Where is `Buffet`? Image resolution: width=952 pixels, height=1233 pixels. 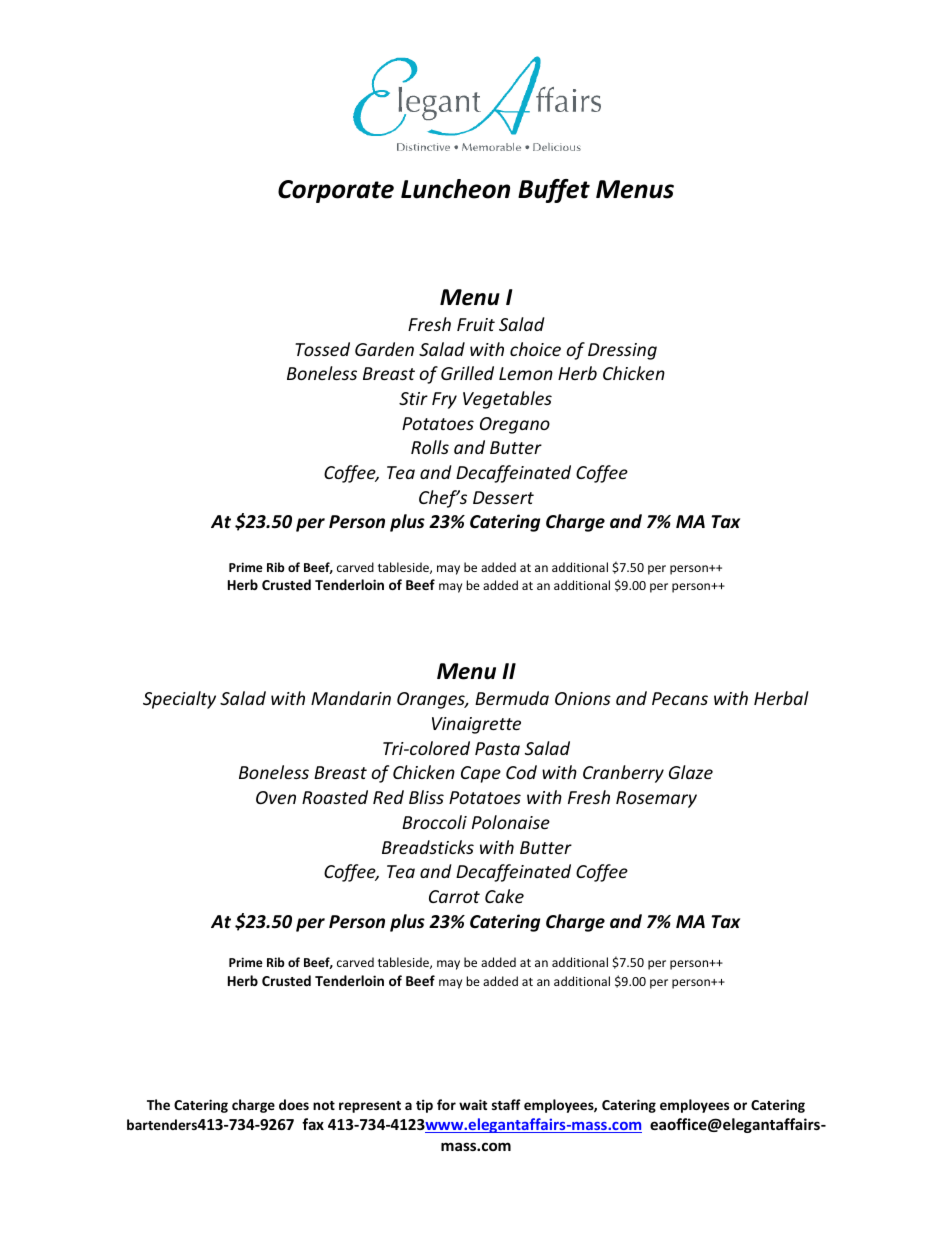 Buffet is located at coordinates (554, 191).
